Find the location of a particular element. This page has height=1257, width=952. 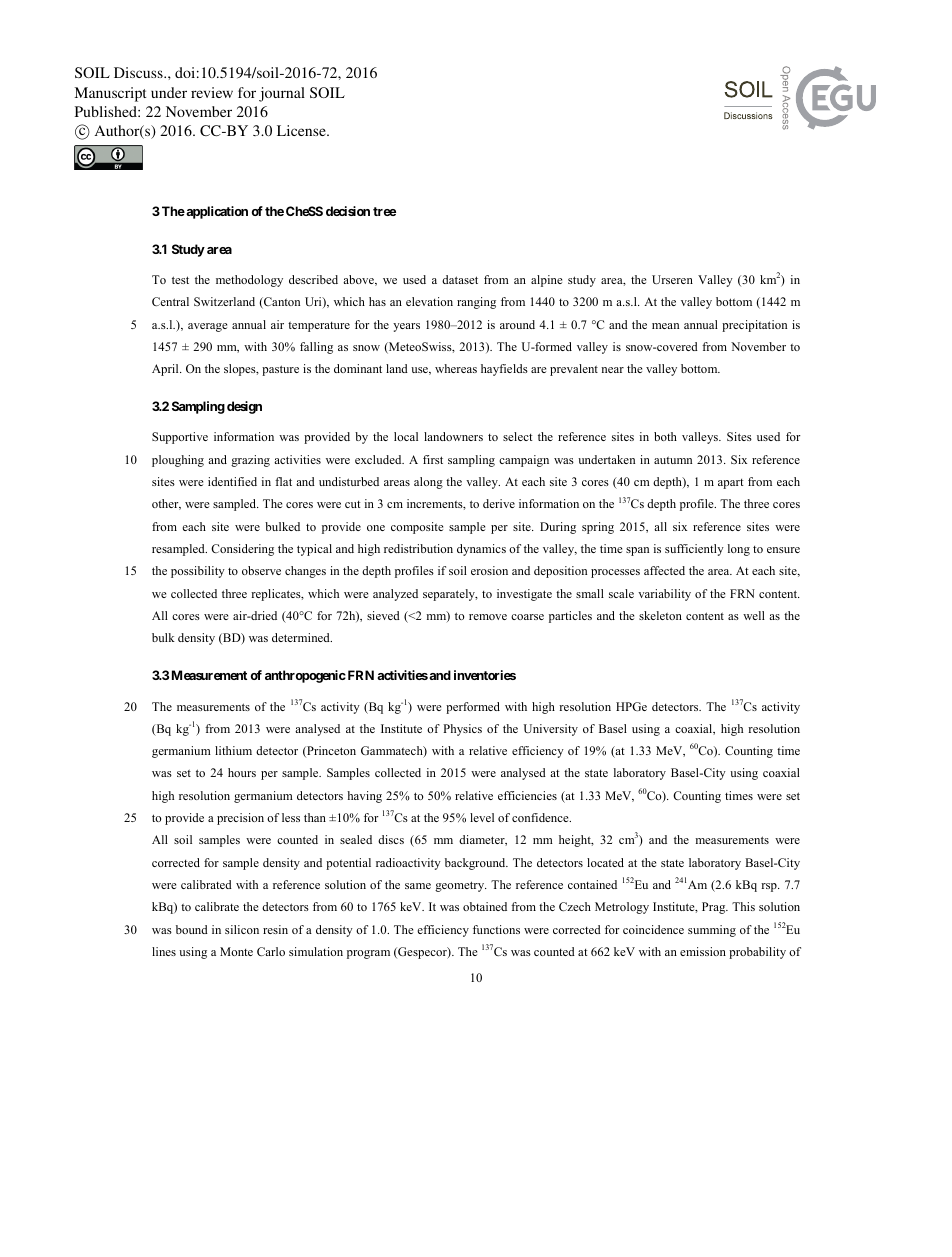

review is located at coordinates (212, 92).
